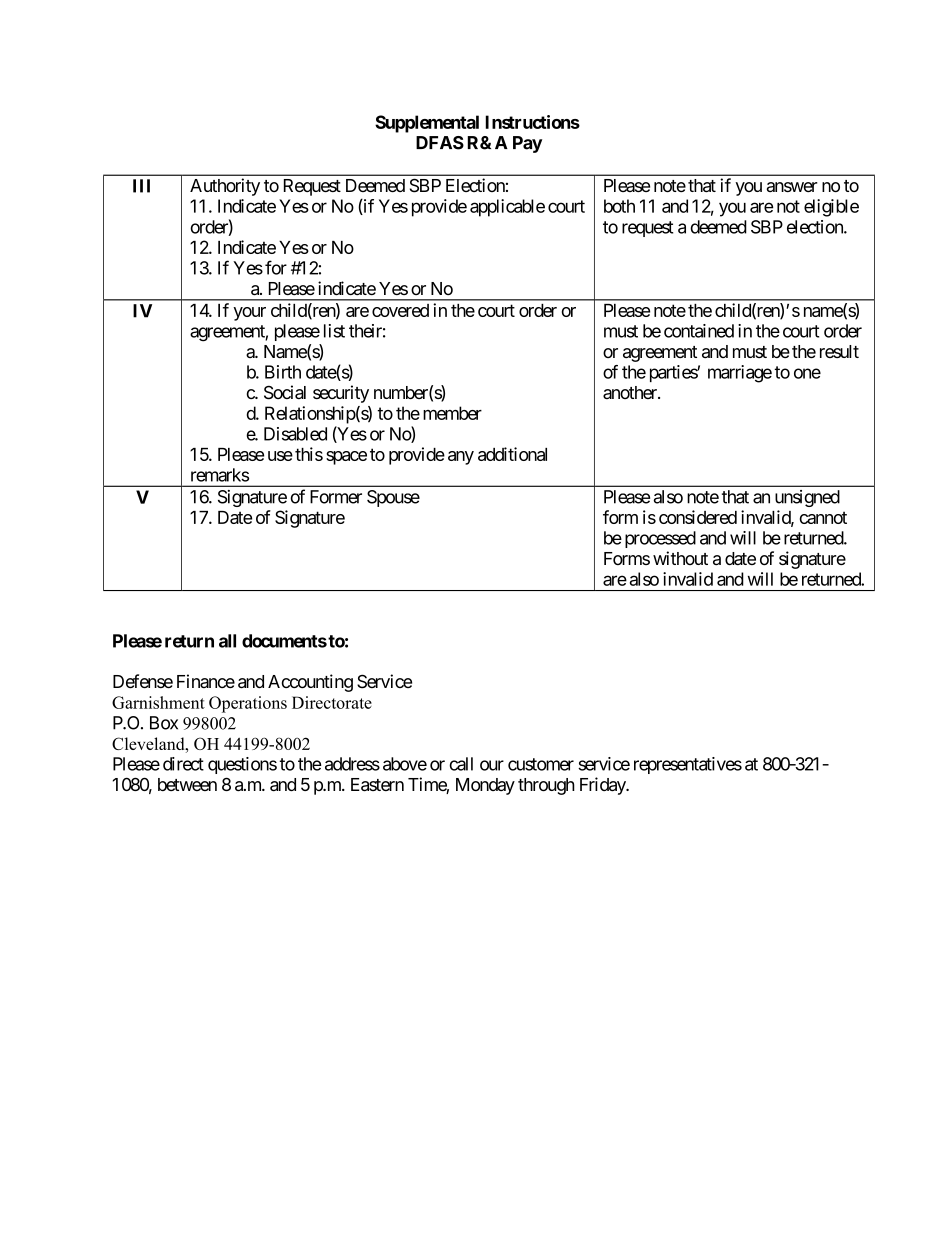 The width and height of the document is (952, 1233). What do you see at coordinates (141, 186) in the document?
I see `III` at bounding box center [141, 186].
